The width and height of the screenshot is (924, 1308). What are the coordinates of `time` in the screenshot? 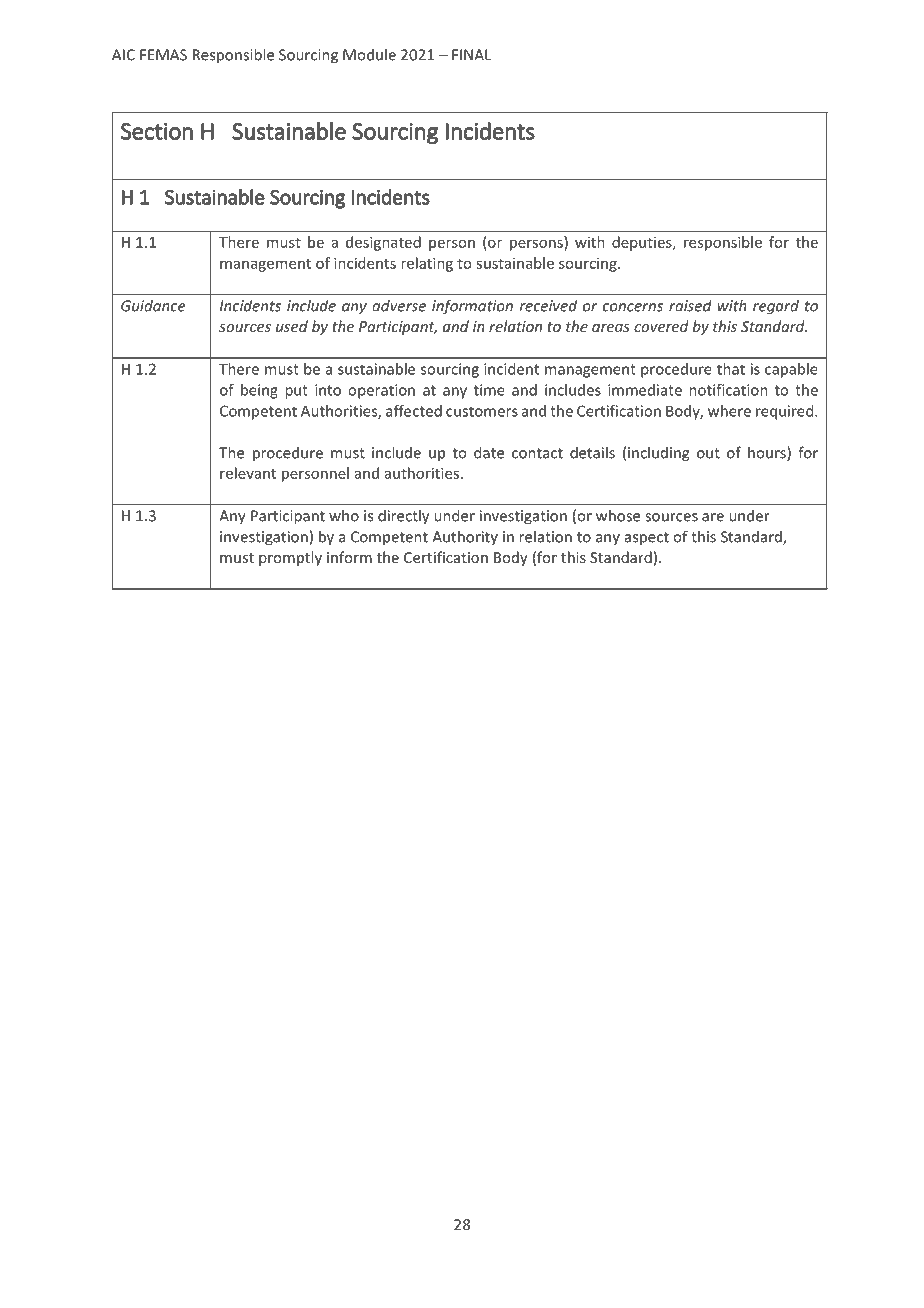 It's located at (489, 390).
